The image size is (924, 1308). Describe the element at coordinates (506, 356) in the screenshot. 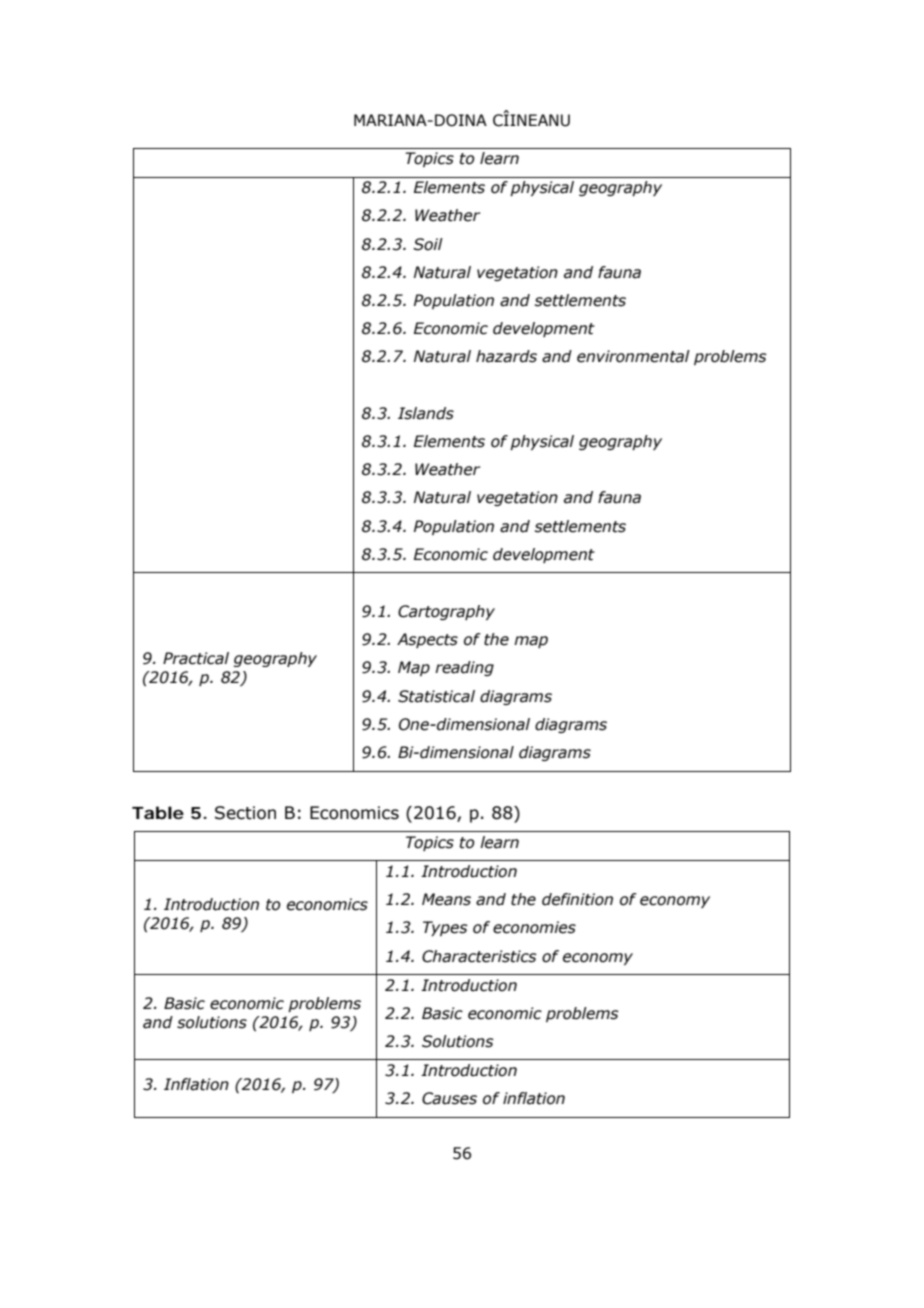

I see `hazards` at that location.
